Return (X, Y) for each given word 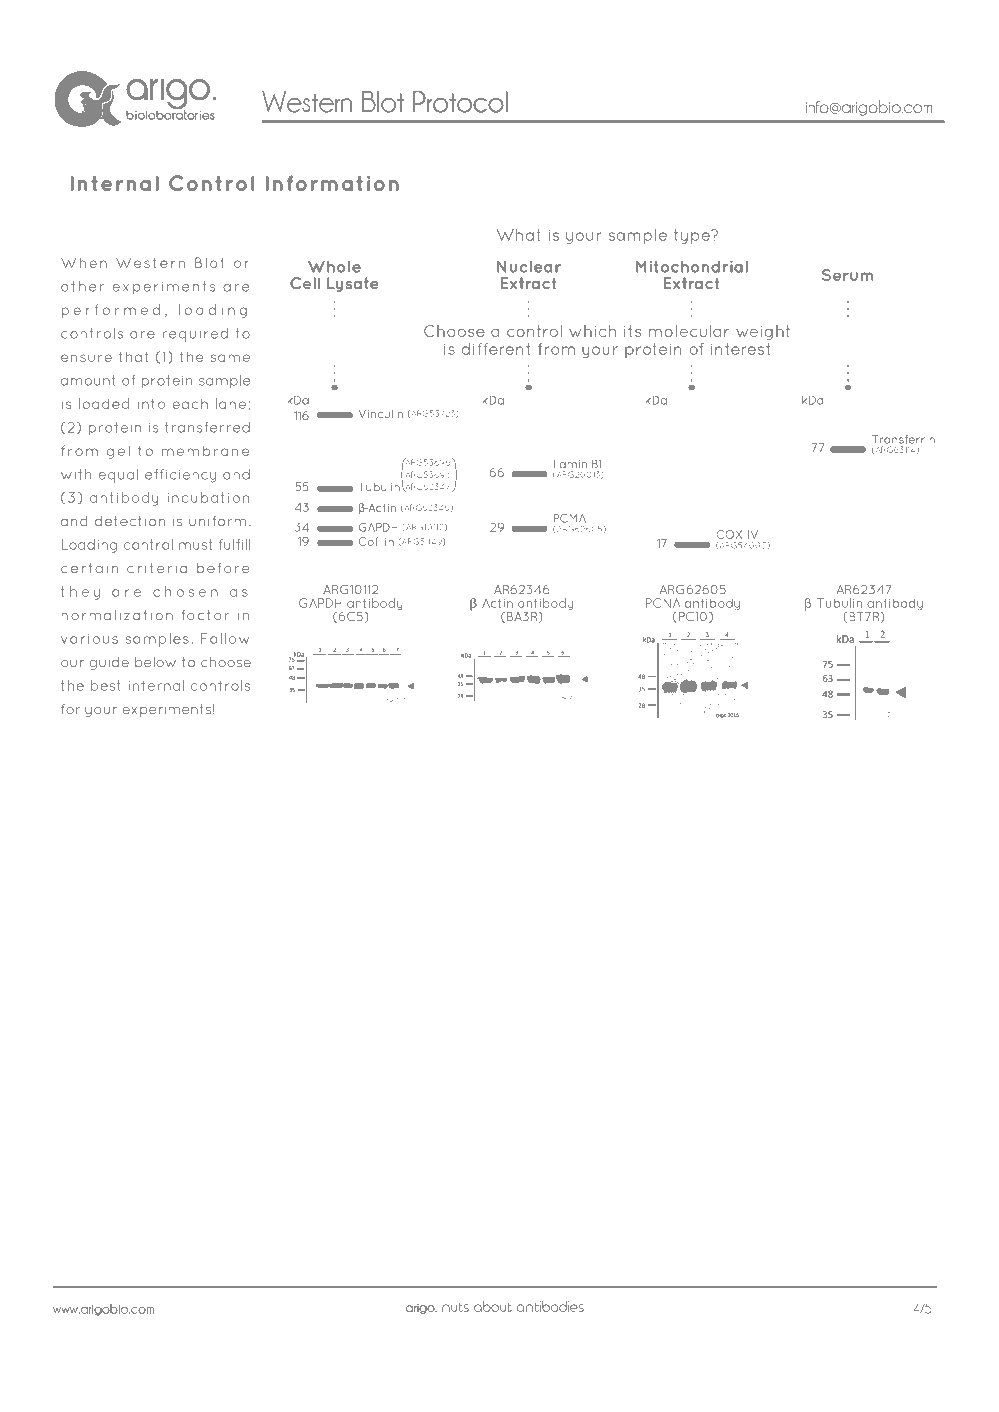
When (84, 262)
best (106, 685)
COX (729, 534)
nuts (455, 1307)
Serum (847, 275)
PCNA (663, 603)
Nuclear (529, 267)
